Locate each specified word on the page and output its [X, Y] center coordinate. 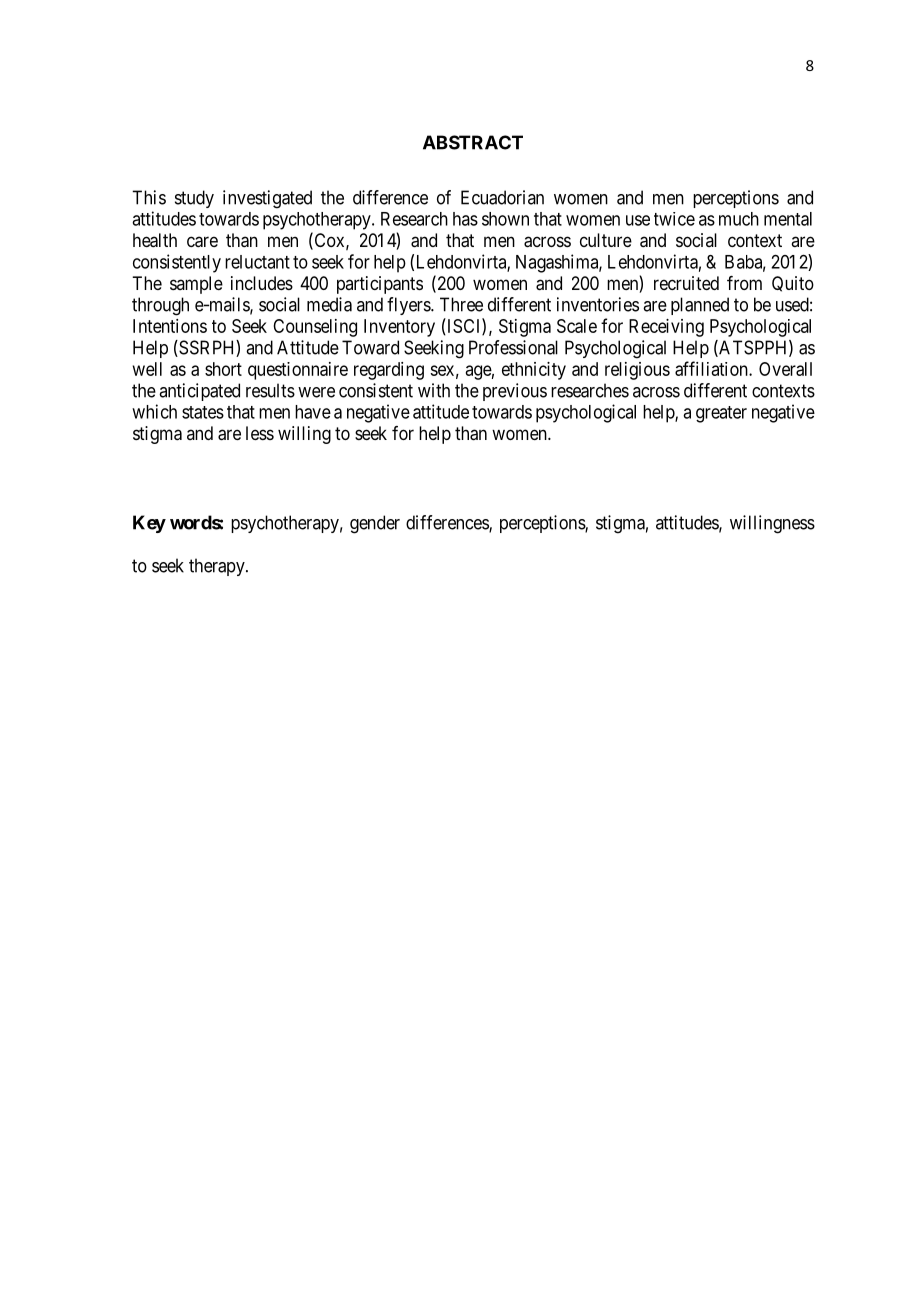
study [194, 199]
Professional [513, 347]
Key [149, 524]
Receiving [666, 328]
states [203, 412]
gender [375, 524]
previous [515, 392]
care [202, 242]
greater [721, 414]
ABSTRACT [473, 142]
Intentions [170, 326]
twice [674, 219]
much [739, 219]
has [465, 219]
